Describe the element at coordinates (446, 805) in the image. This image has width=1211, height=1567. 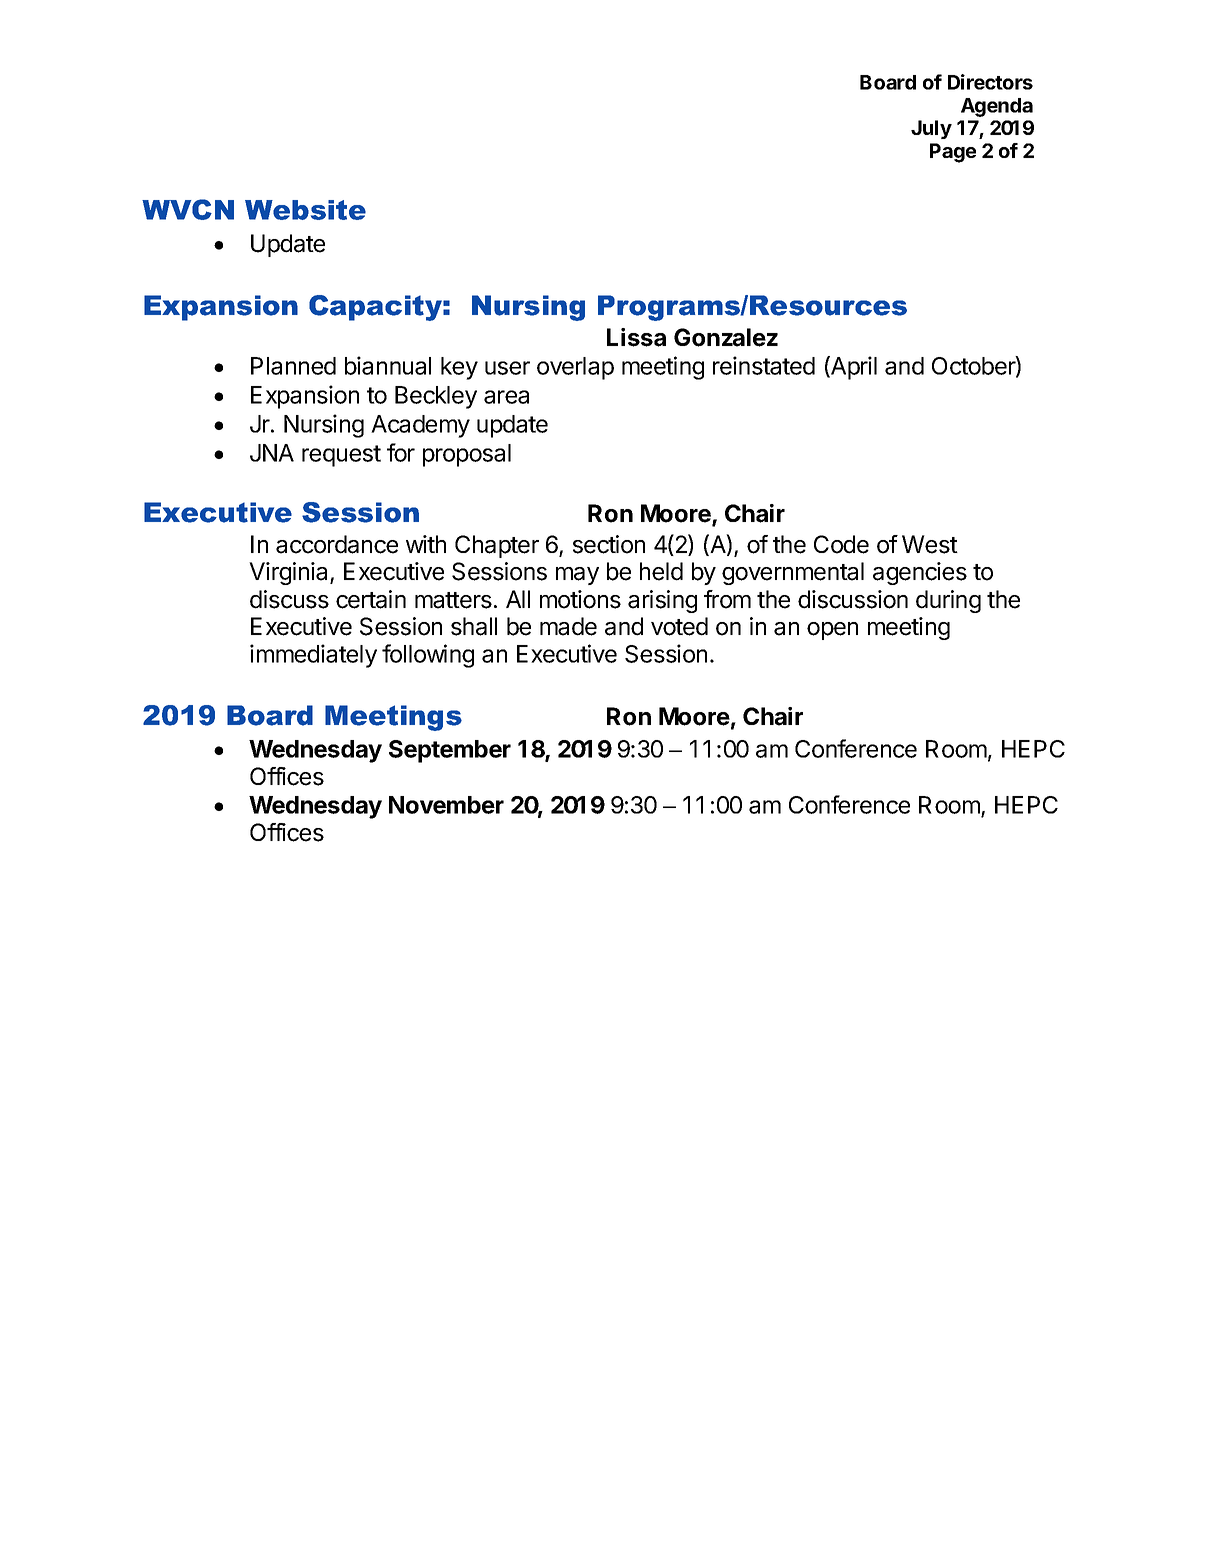
I see `November` at that location.
